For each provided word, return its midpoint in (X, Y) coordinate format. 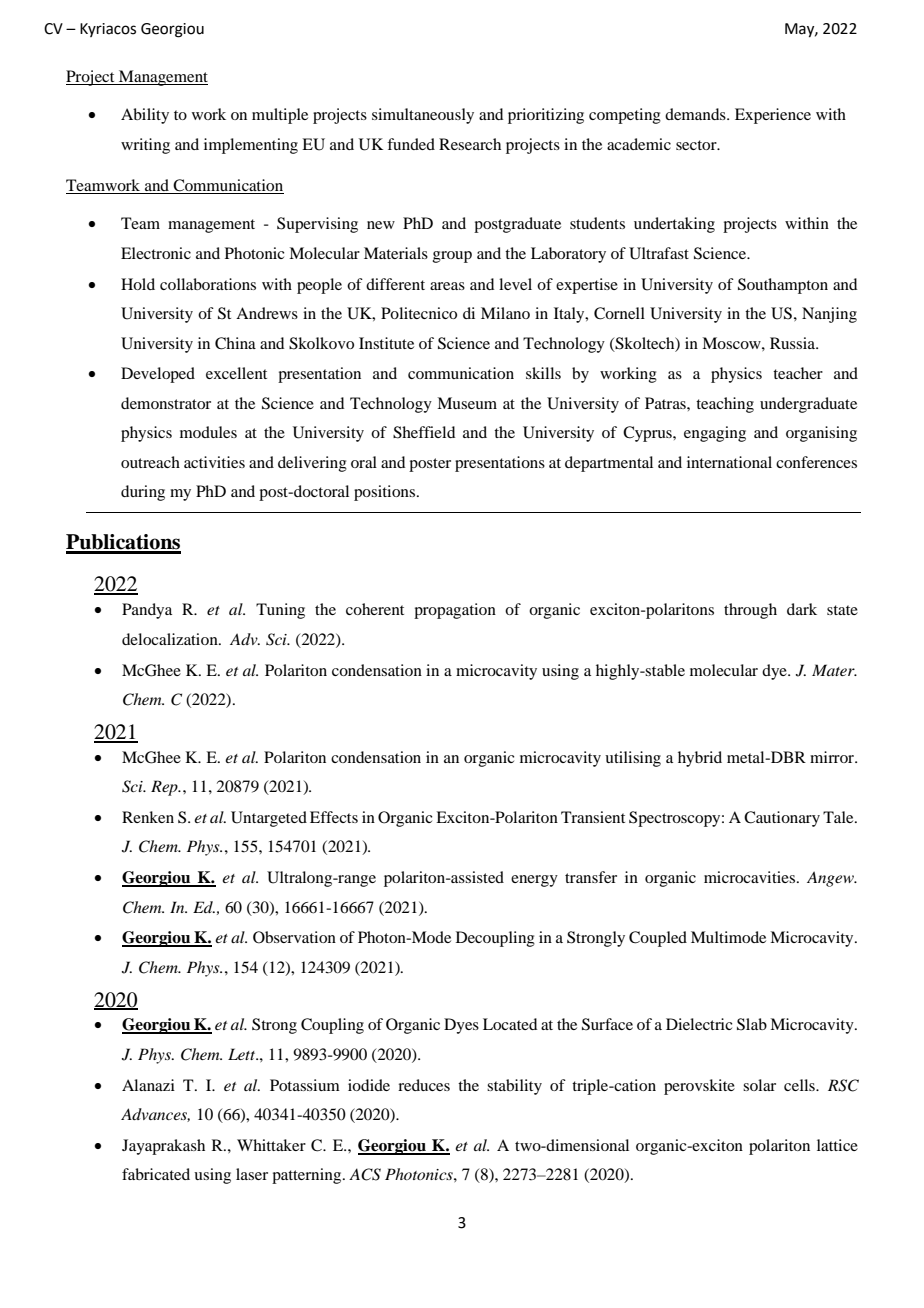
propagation (455, 611)
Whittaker (271, 1145)
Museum (467, 403)
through (750, 611)
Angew (831, 879)
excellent (236, 373)
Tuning (280, 611)
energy (534, 881)
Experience (773, 116)
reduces (424, 1085)
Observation (294, 937)
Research (470, 144)
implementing (251, 146)
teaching (725, 405)
